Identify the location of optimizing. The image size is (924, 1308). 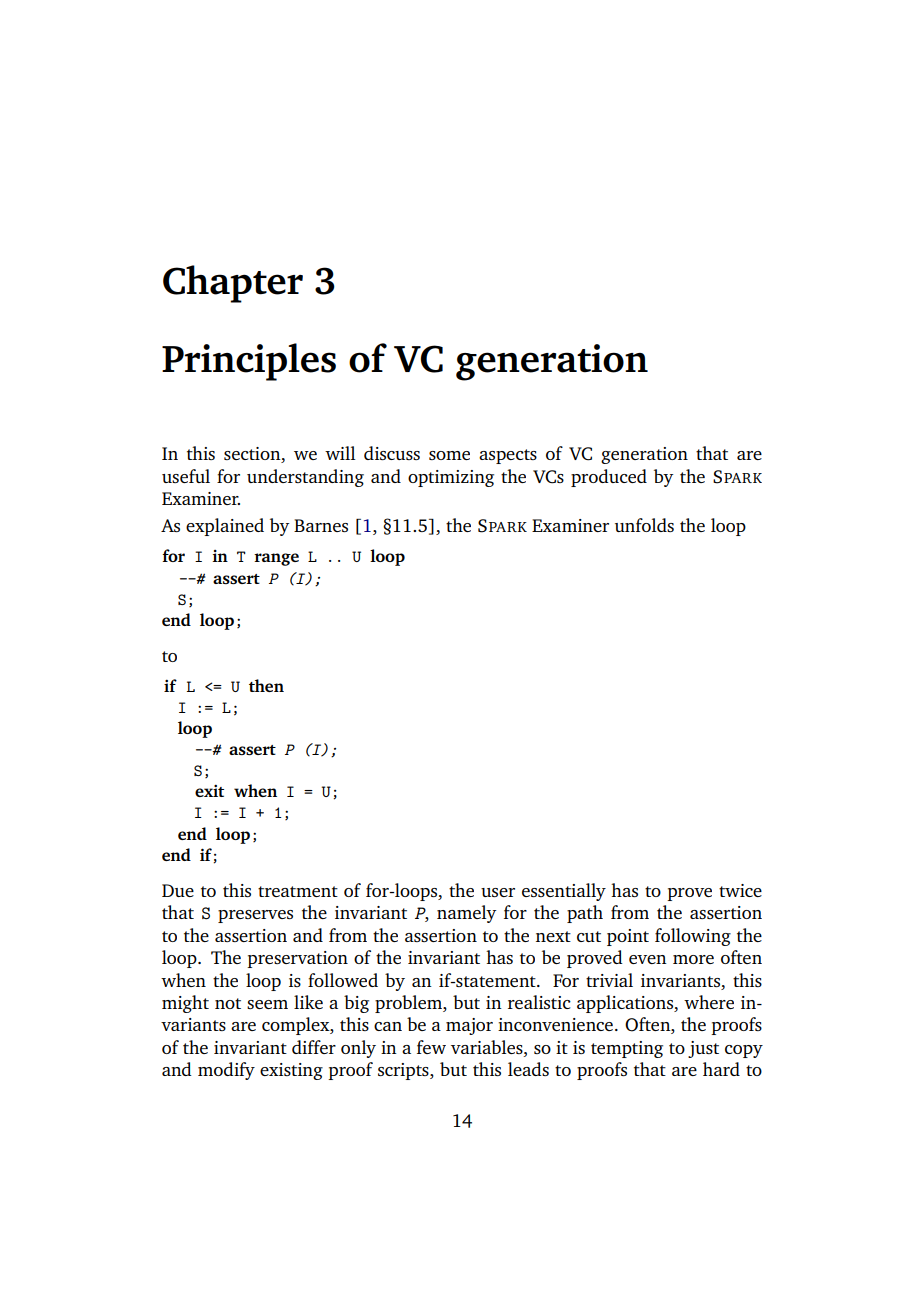
(451, 478).
